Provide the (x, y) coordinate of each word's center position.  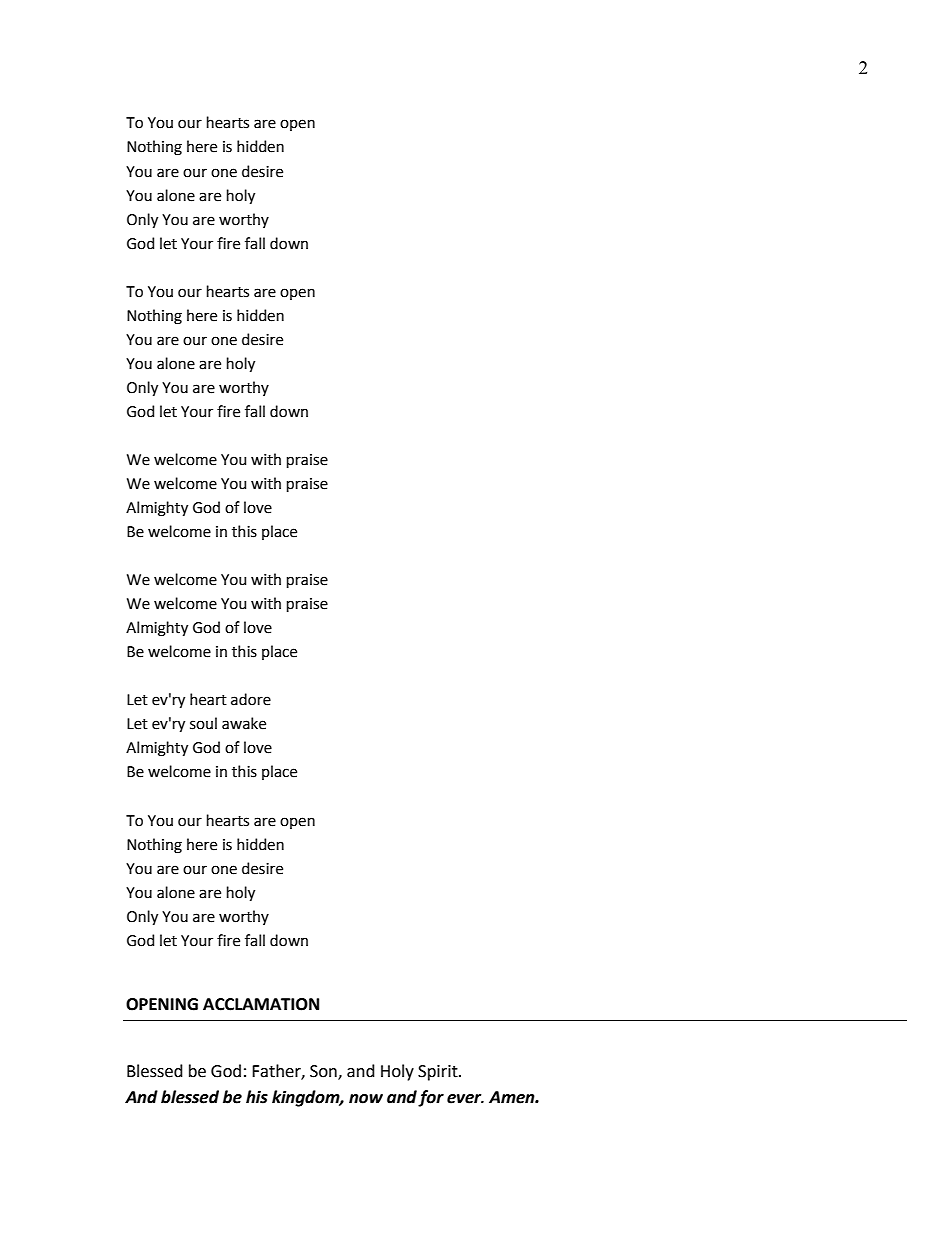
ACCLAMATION (261, 1004)
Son (324, 1072)
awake (244, 723)
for (431, 1098)
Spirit (439, 1073)
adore (251, 699)
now (366, 1099)
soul (203, 723)
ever (465, 1099)
